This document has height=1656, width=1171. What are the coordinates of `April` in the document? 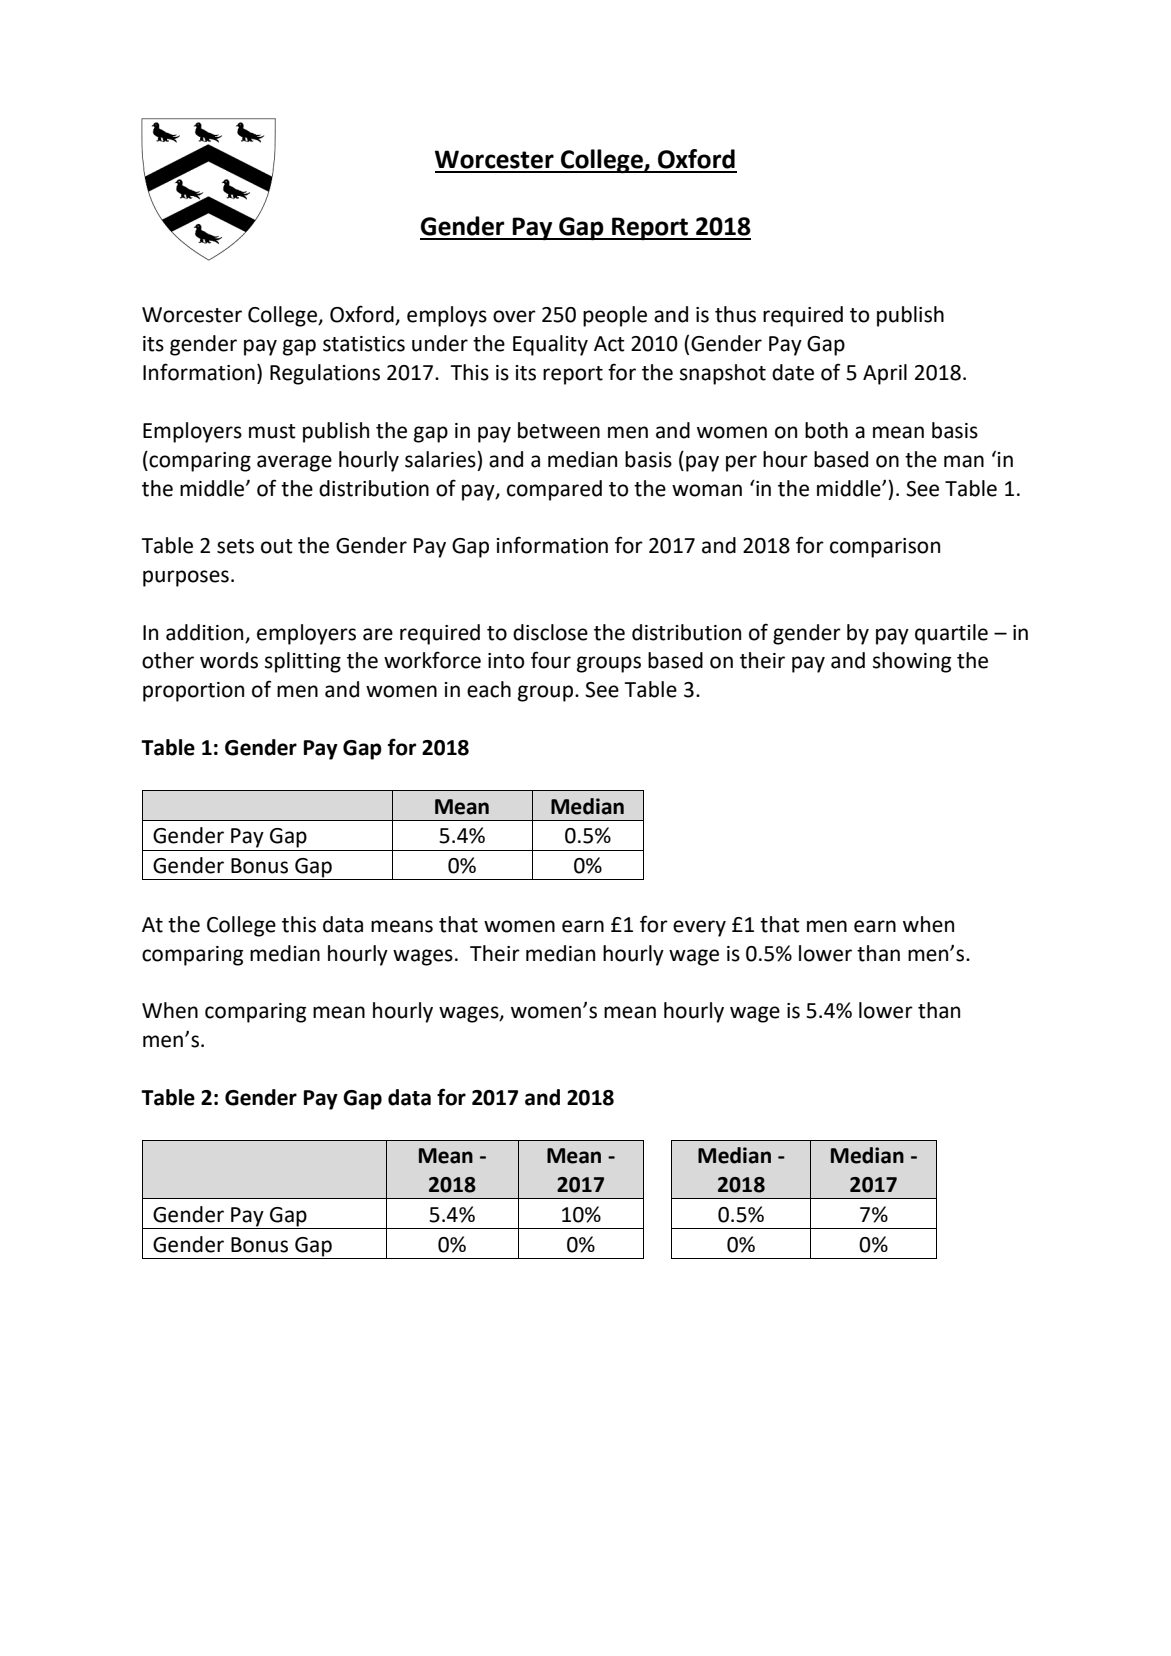 It's located at (885, 374).
